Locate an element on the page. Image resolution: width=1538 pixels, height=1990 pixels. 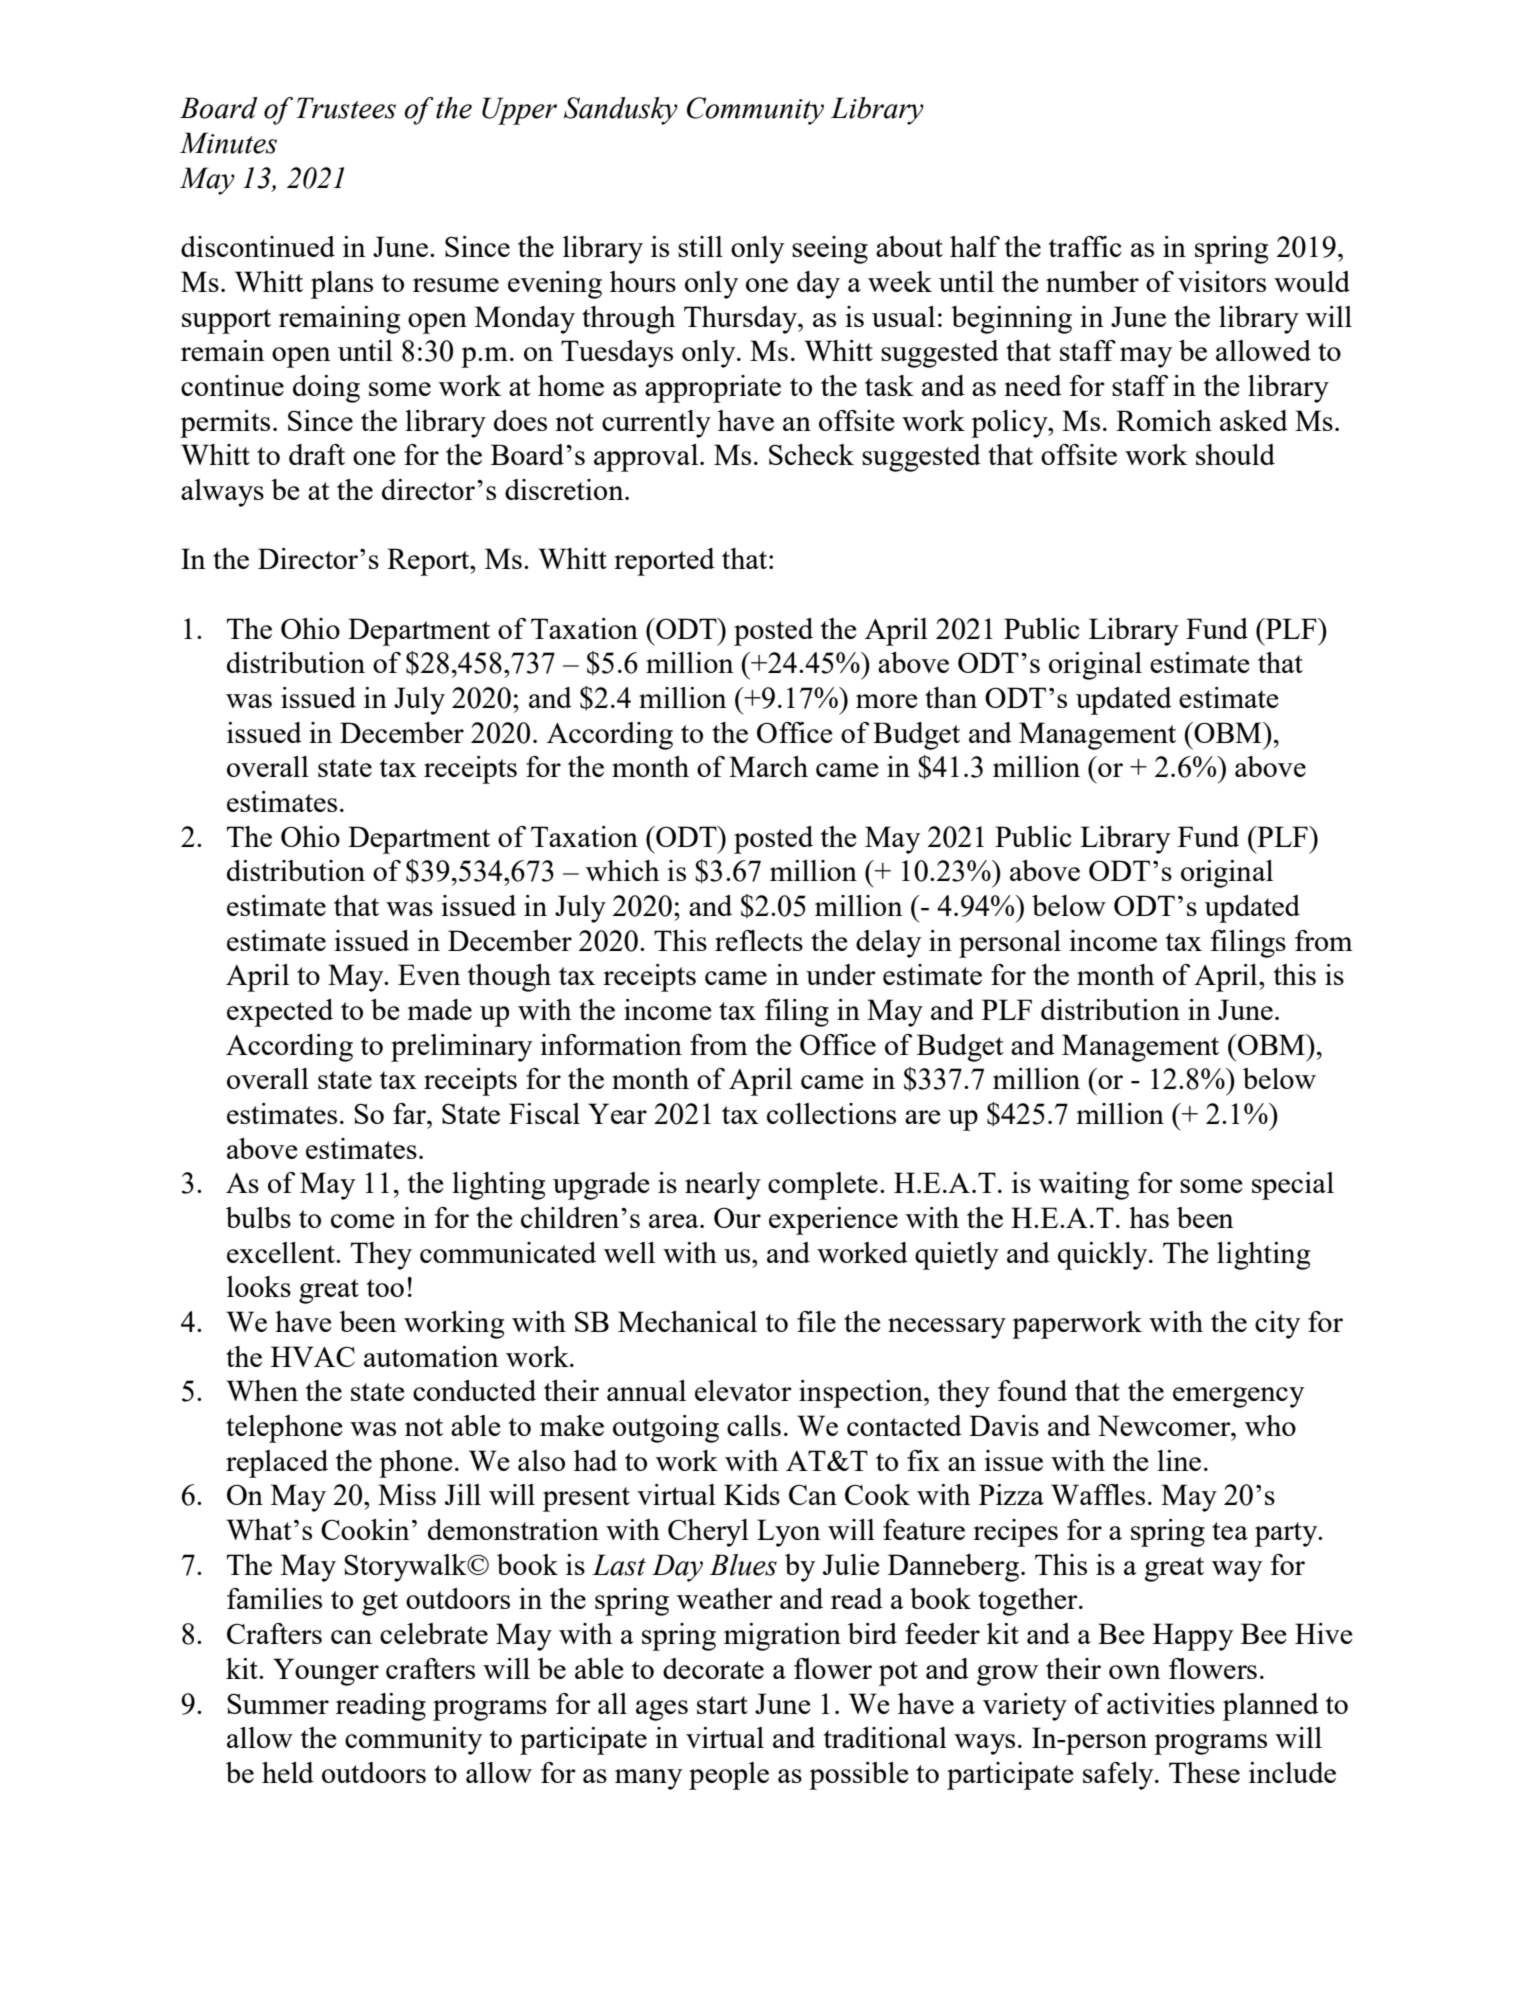
Trustees is located at coordinates (346, 108).
